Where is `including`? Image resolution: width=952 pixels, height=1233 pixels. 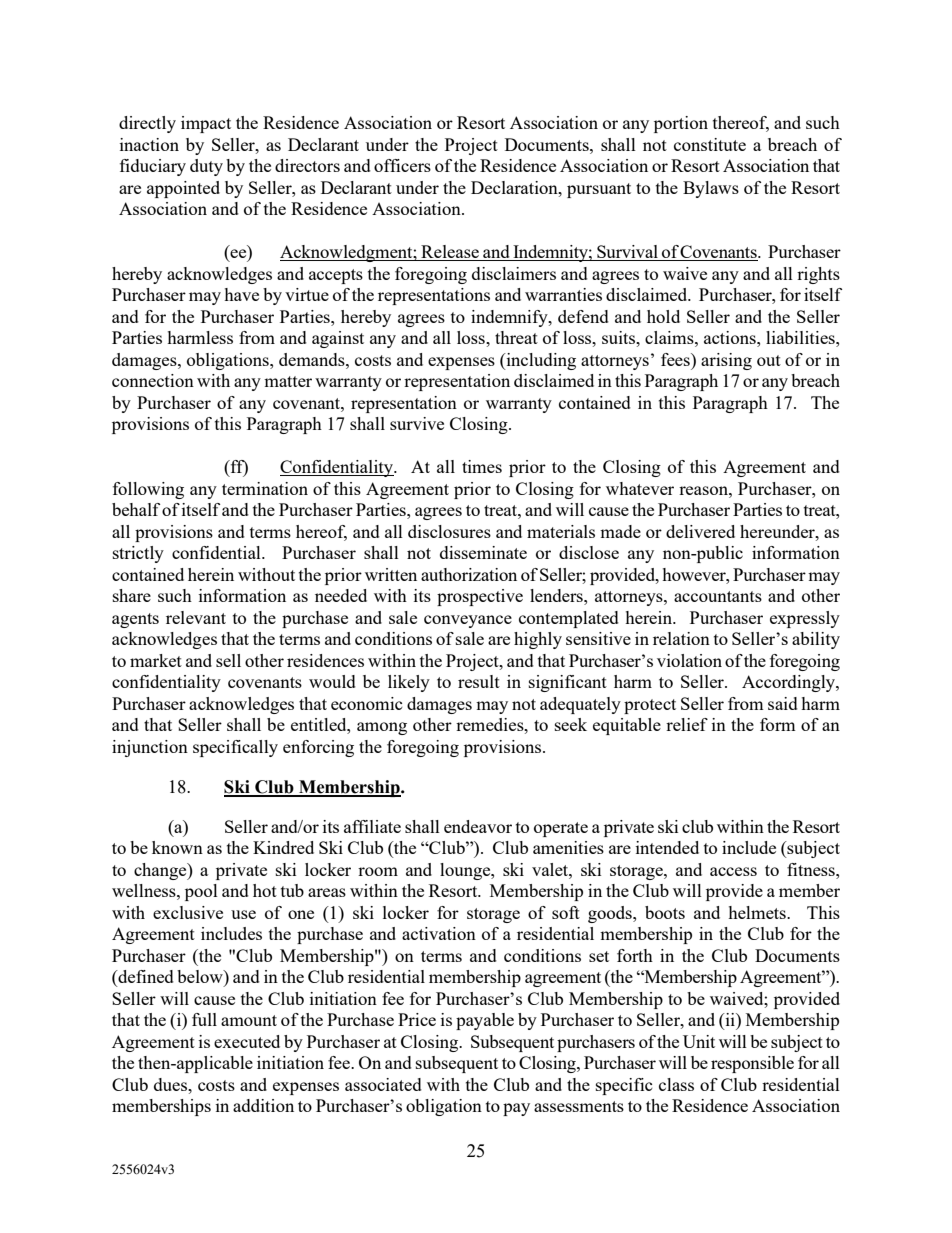 including is located at coordinates (540, 361).
